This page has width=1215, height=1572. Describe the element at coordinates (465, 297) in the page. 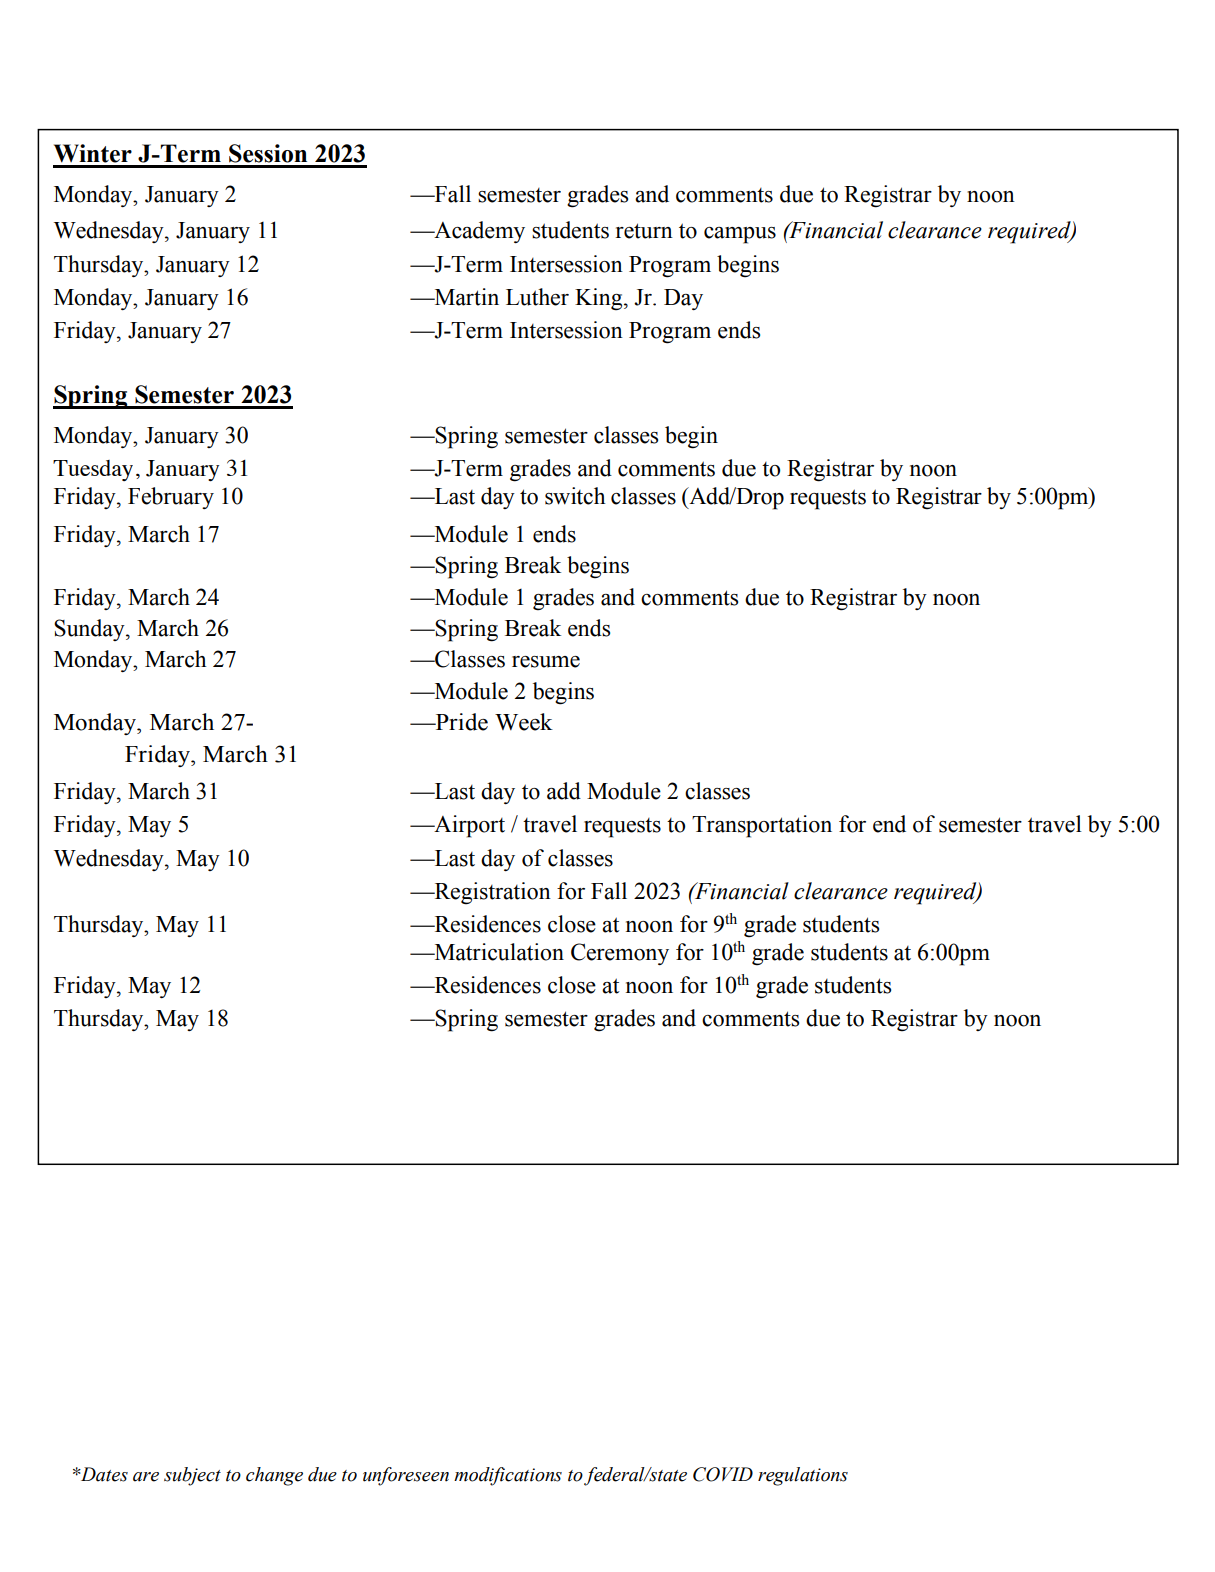

I see `Martin` at that location.
